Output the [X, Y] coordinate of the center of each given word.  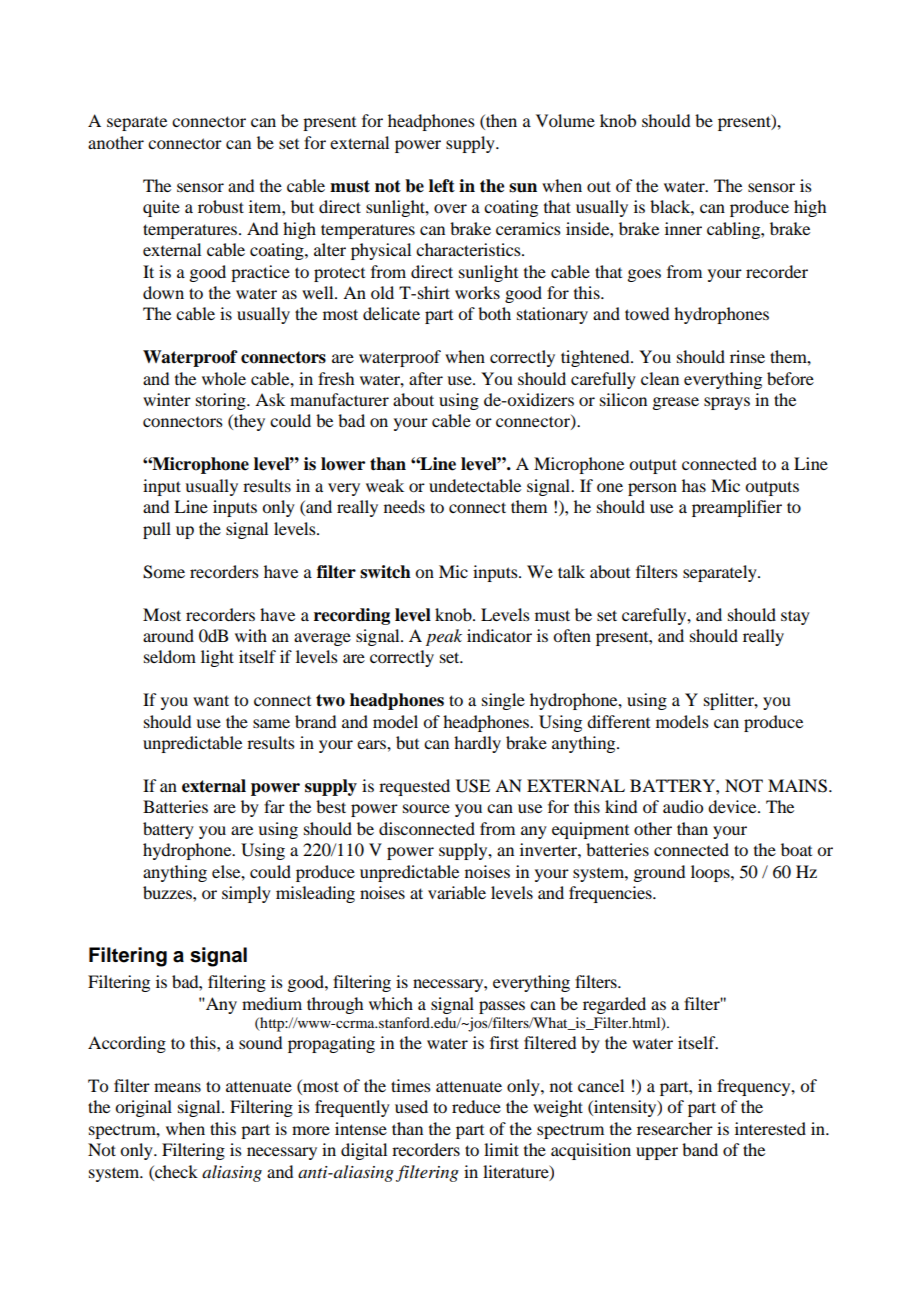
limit [501, 1149]
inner [683, 228]
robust [221, 206]
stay [795, 617]
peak [444, 637]
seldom [170, 656]
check [175, 1173]
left [442, 186]
